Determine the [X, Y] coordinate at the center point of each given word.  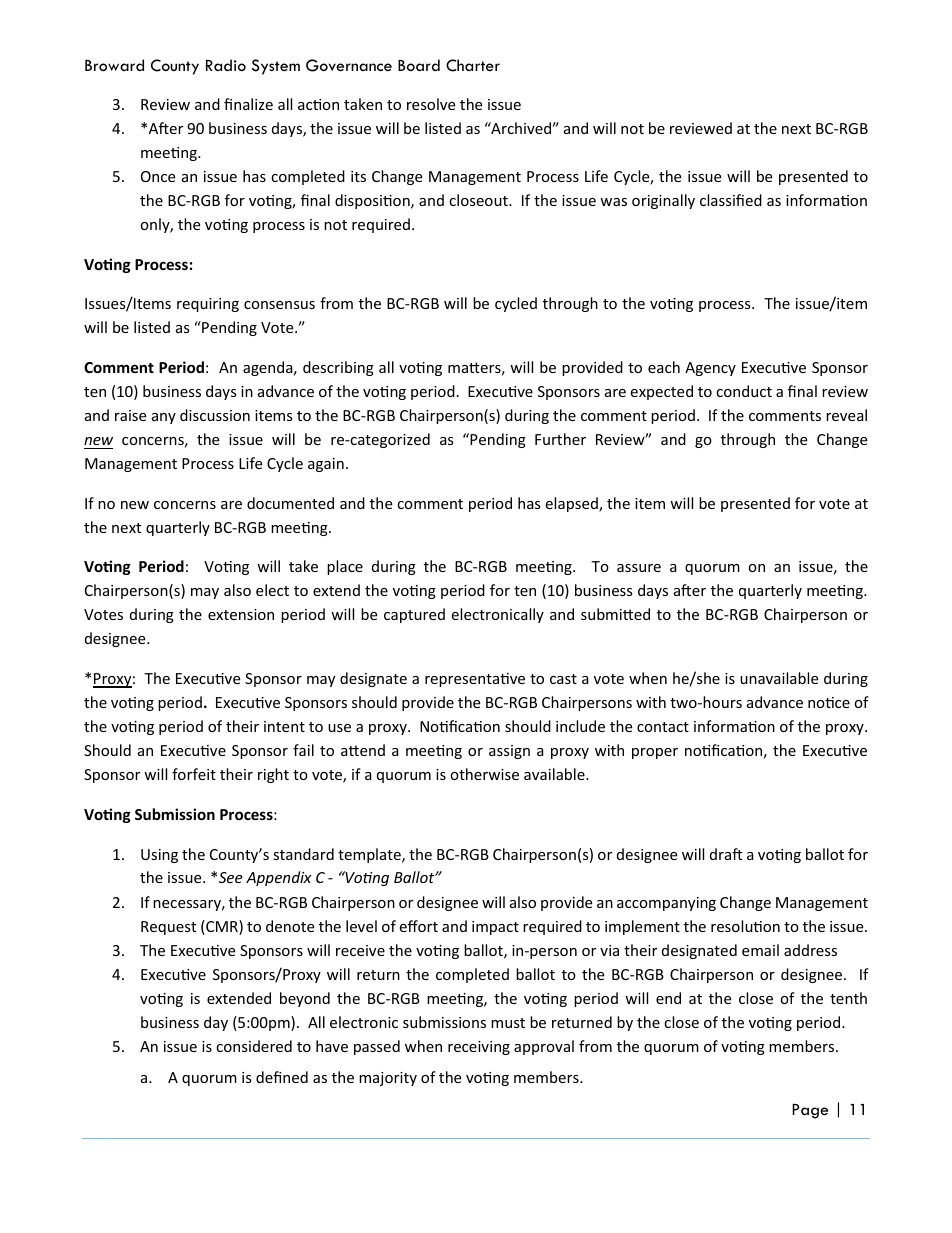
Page [810, 1111]
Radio [226, 65]
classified [731, 200]
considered [254, 1046]
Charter [473, 65]
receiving [479, 1048]
